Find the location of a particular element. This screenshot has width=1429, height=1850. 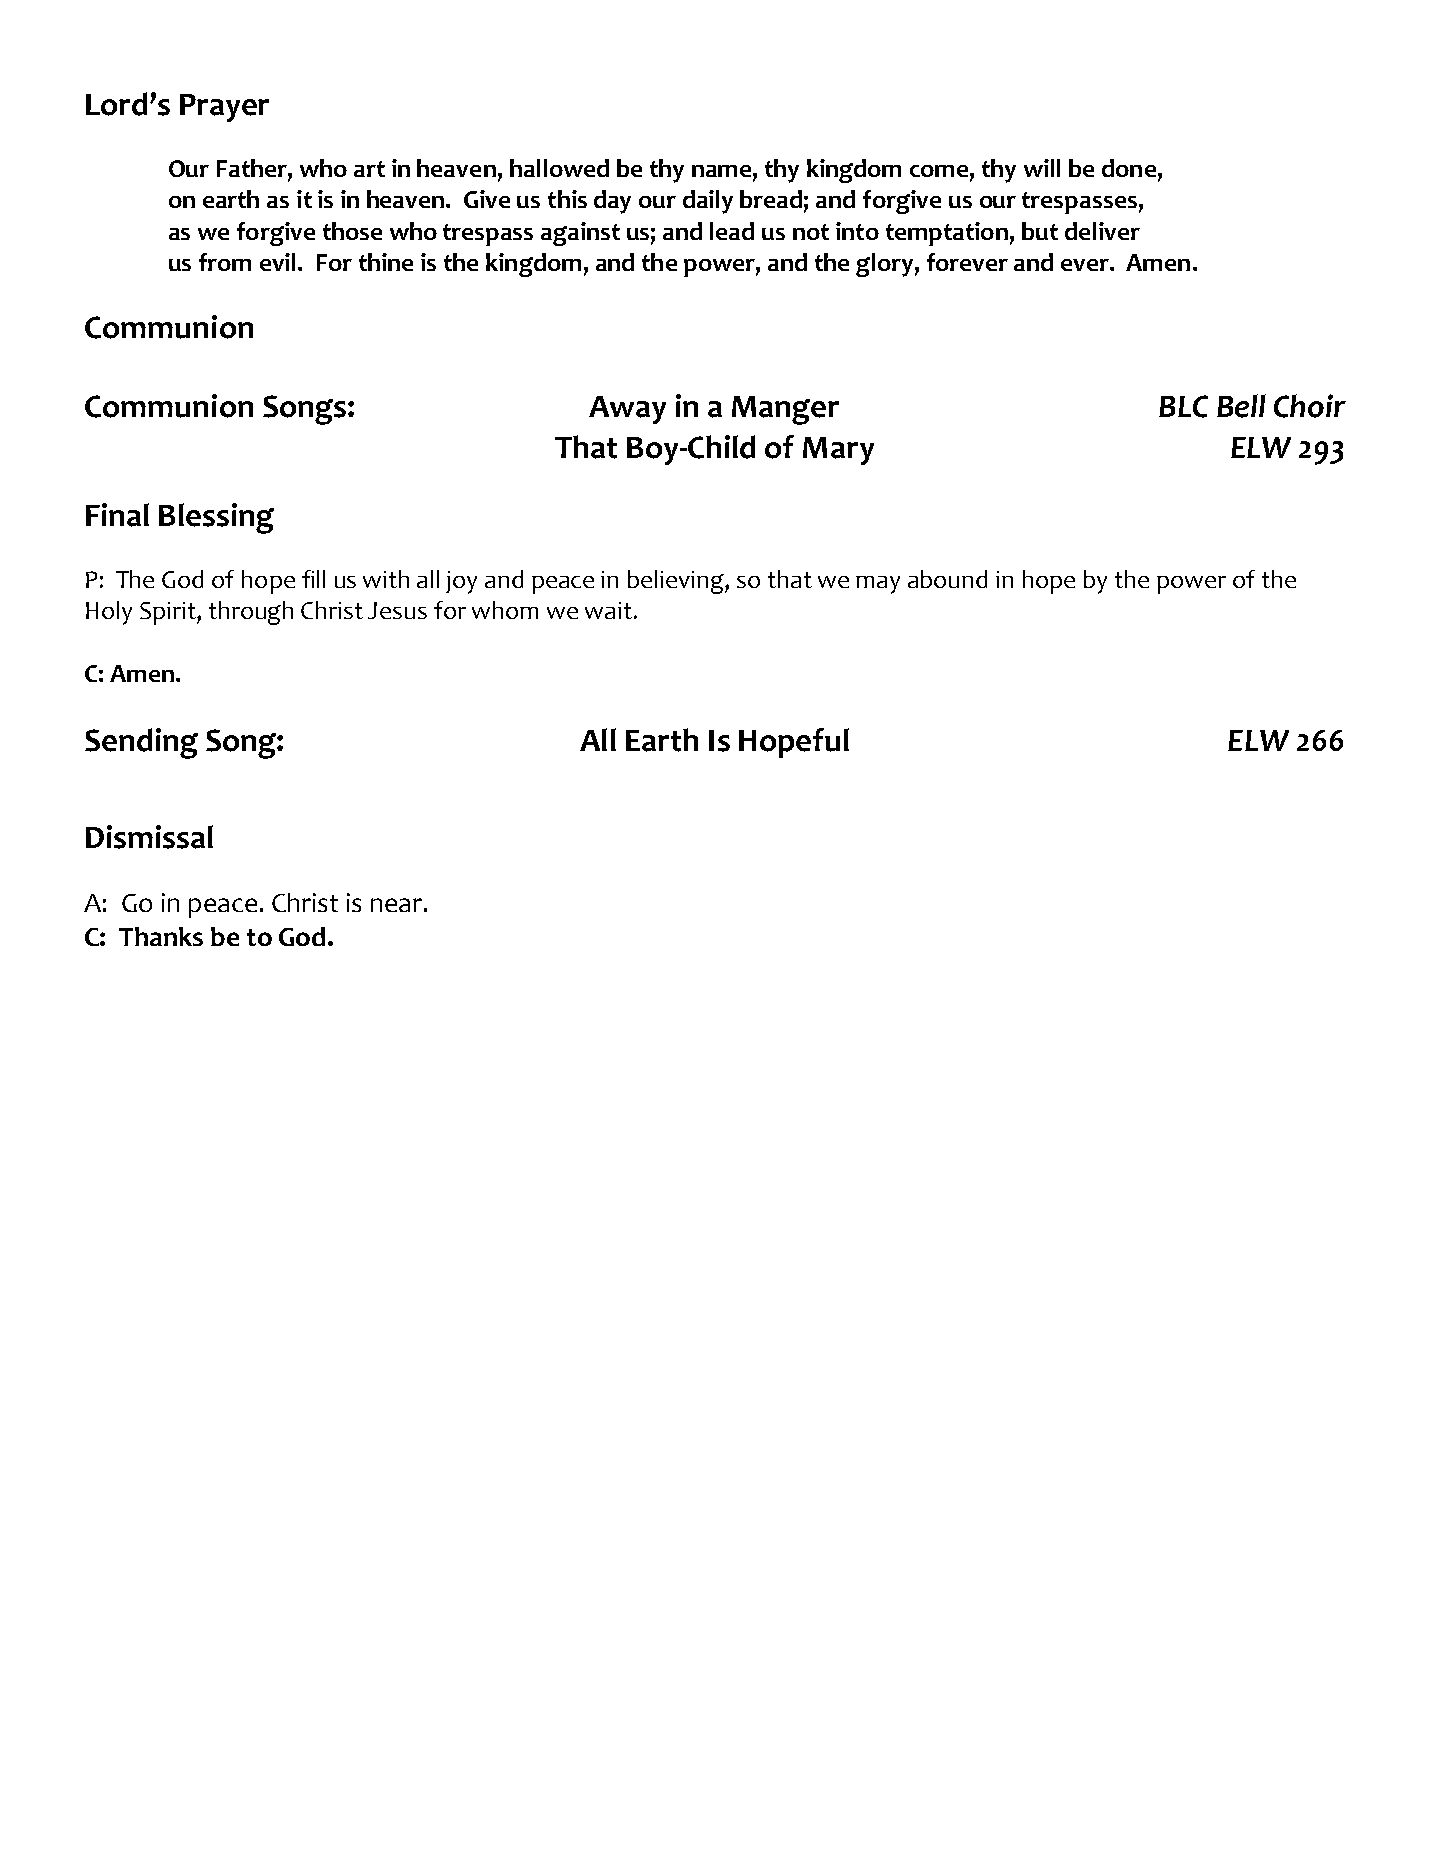

Blessing is located at coordinates (216, 518).
